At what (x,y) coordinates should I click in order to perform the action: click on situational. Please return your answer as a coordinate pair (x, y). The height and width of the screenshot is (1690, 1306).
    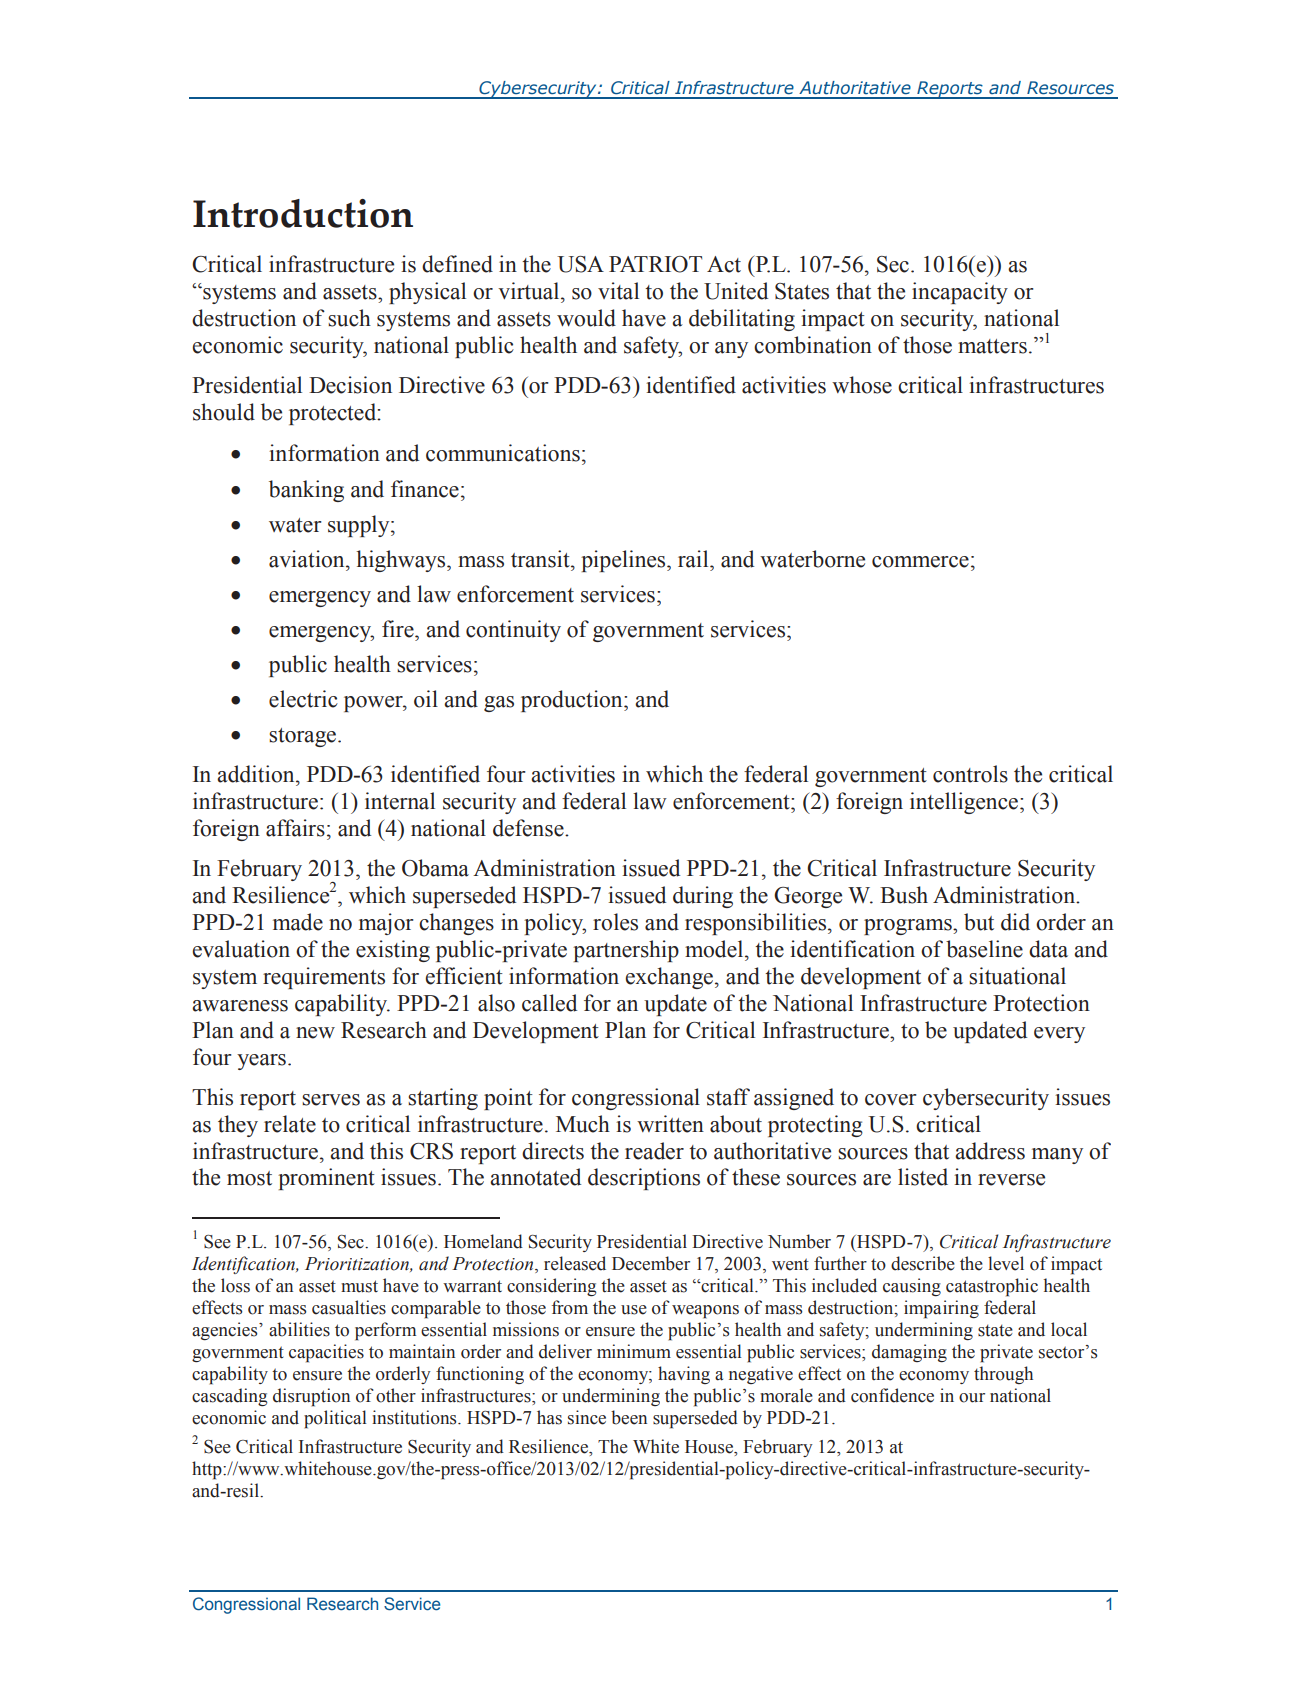
    Looking at the image, I should click on (1017, 976).
